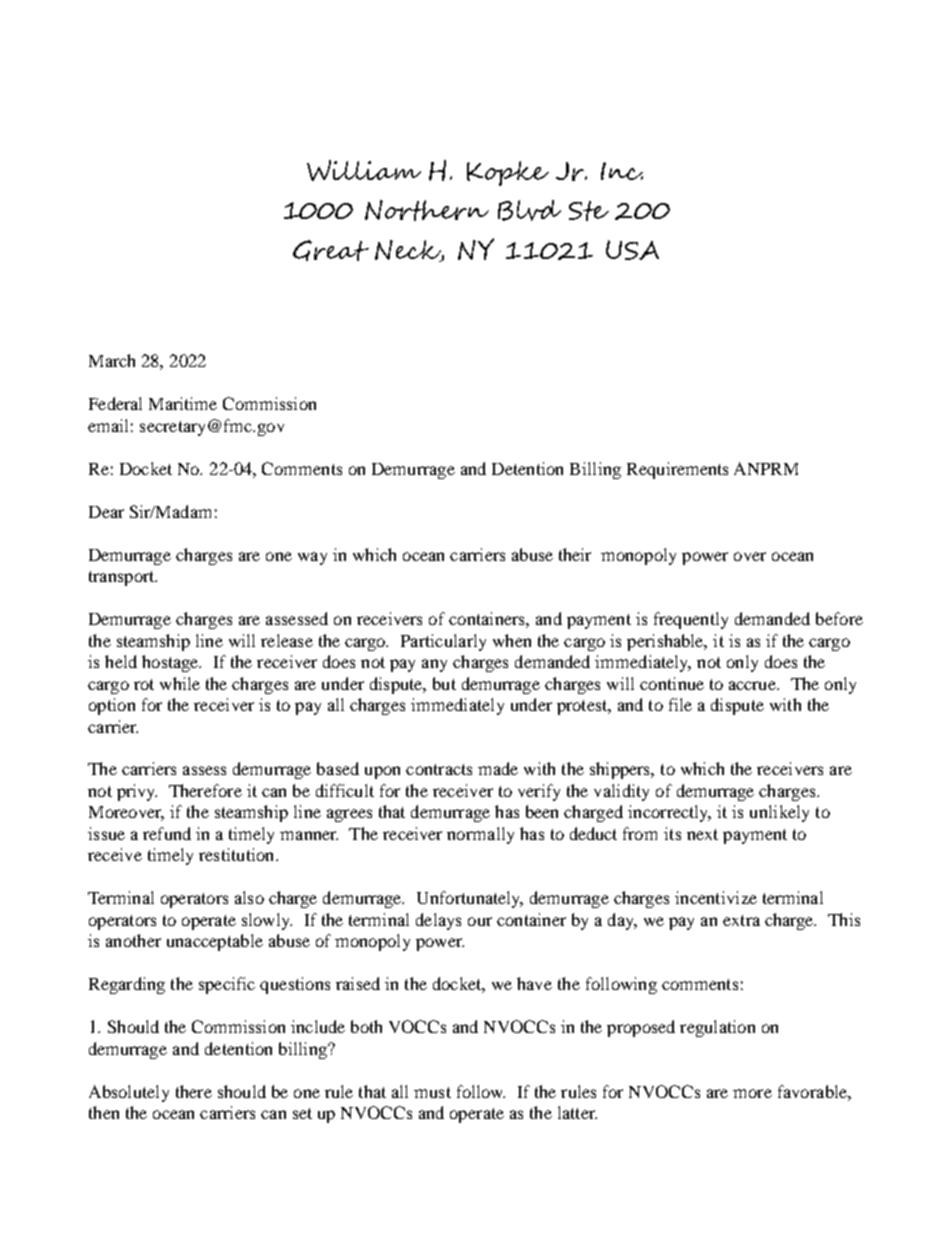  Describe the element at coordinates (171, 663) in the screenshot. I see `hostage` at that location.
